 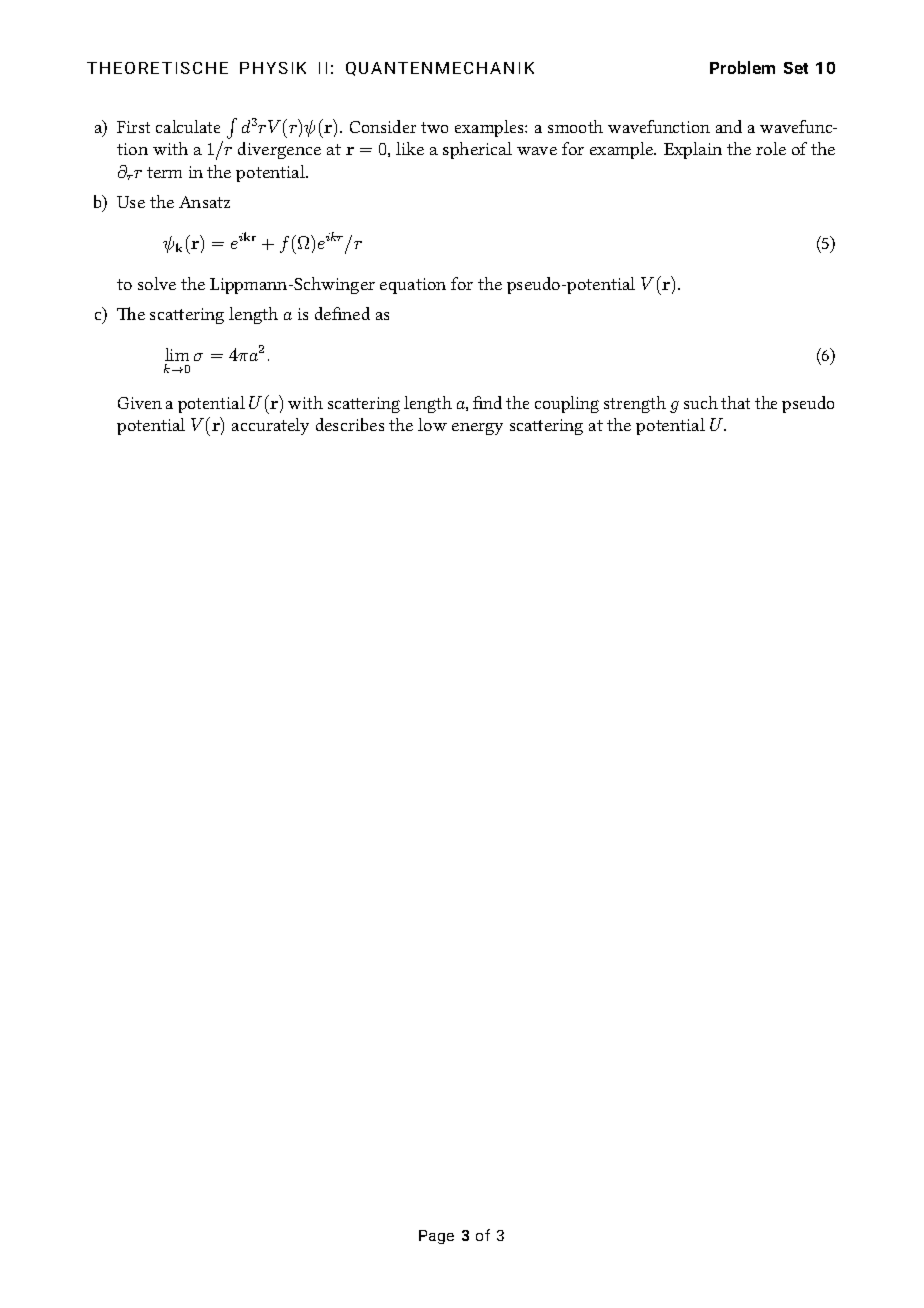 I want to click on such, so click(x=701, y=402).
